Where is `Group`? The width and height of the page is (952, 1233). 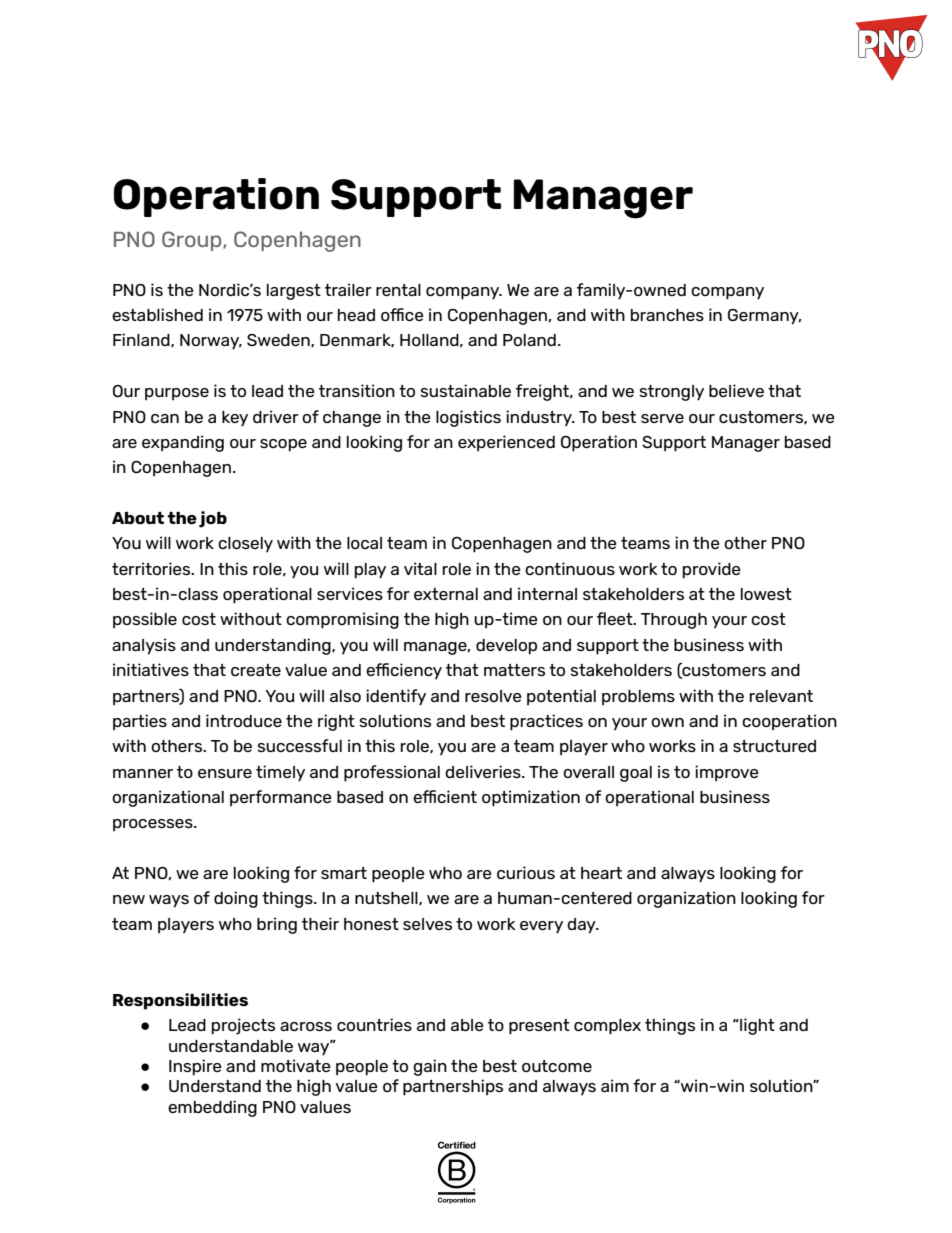
Group is located at coordinates (193, 241).
